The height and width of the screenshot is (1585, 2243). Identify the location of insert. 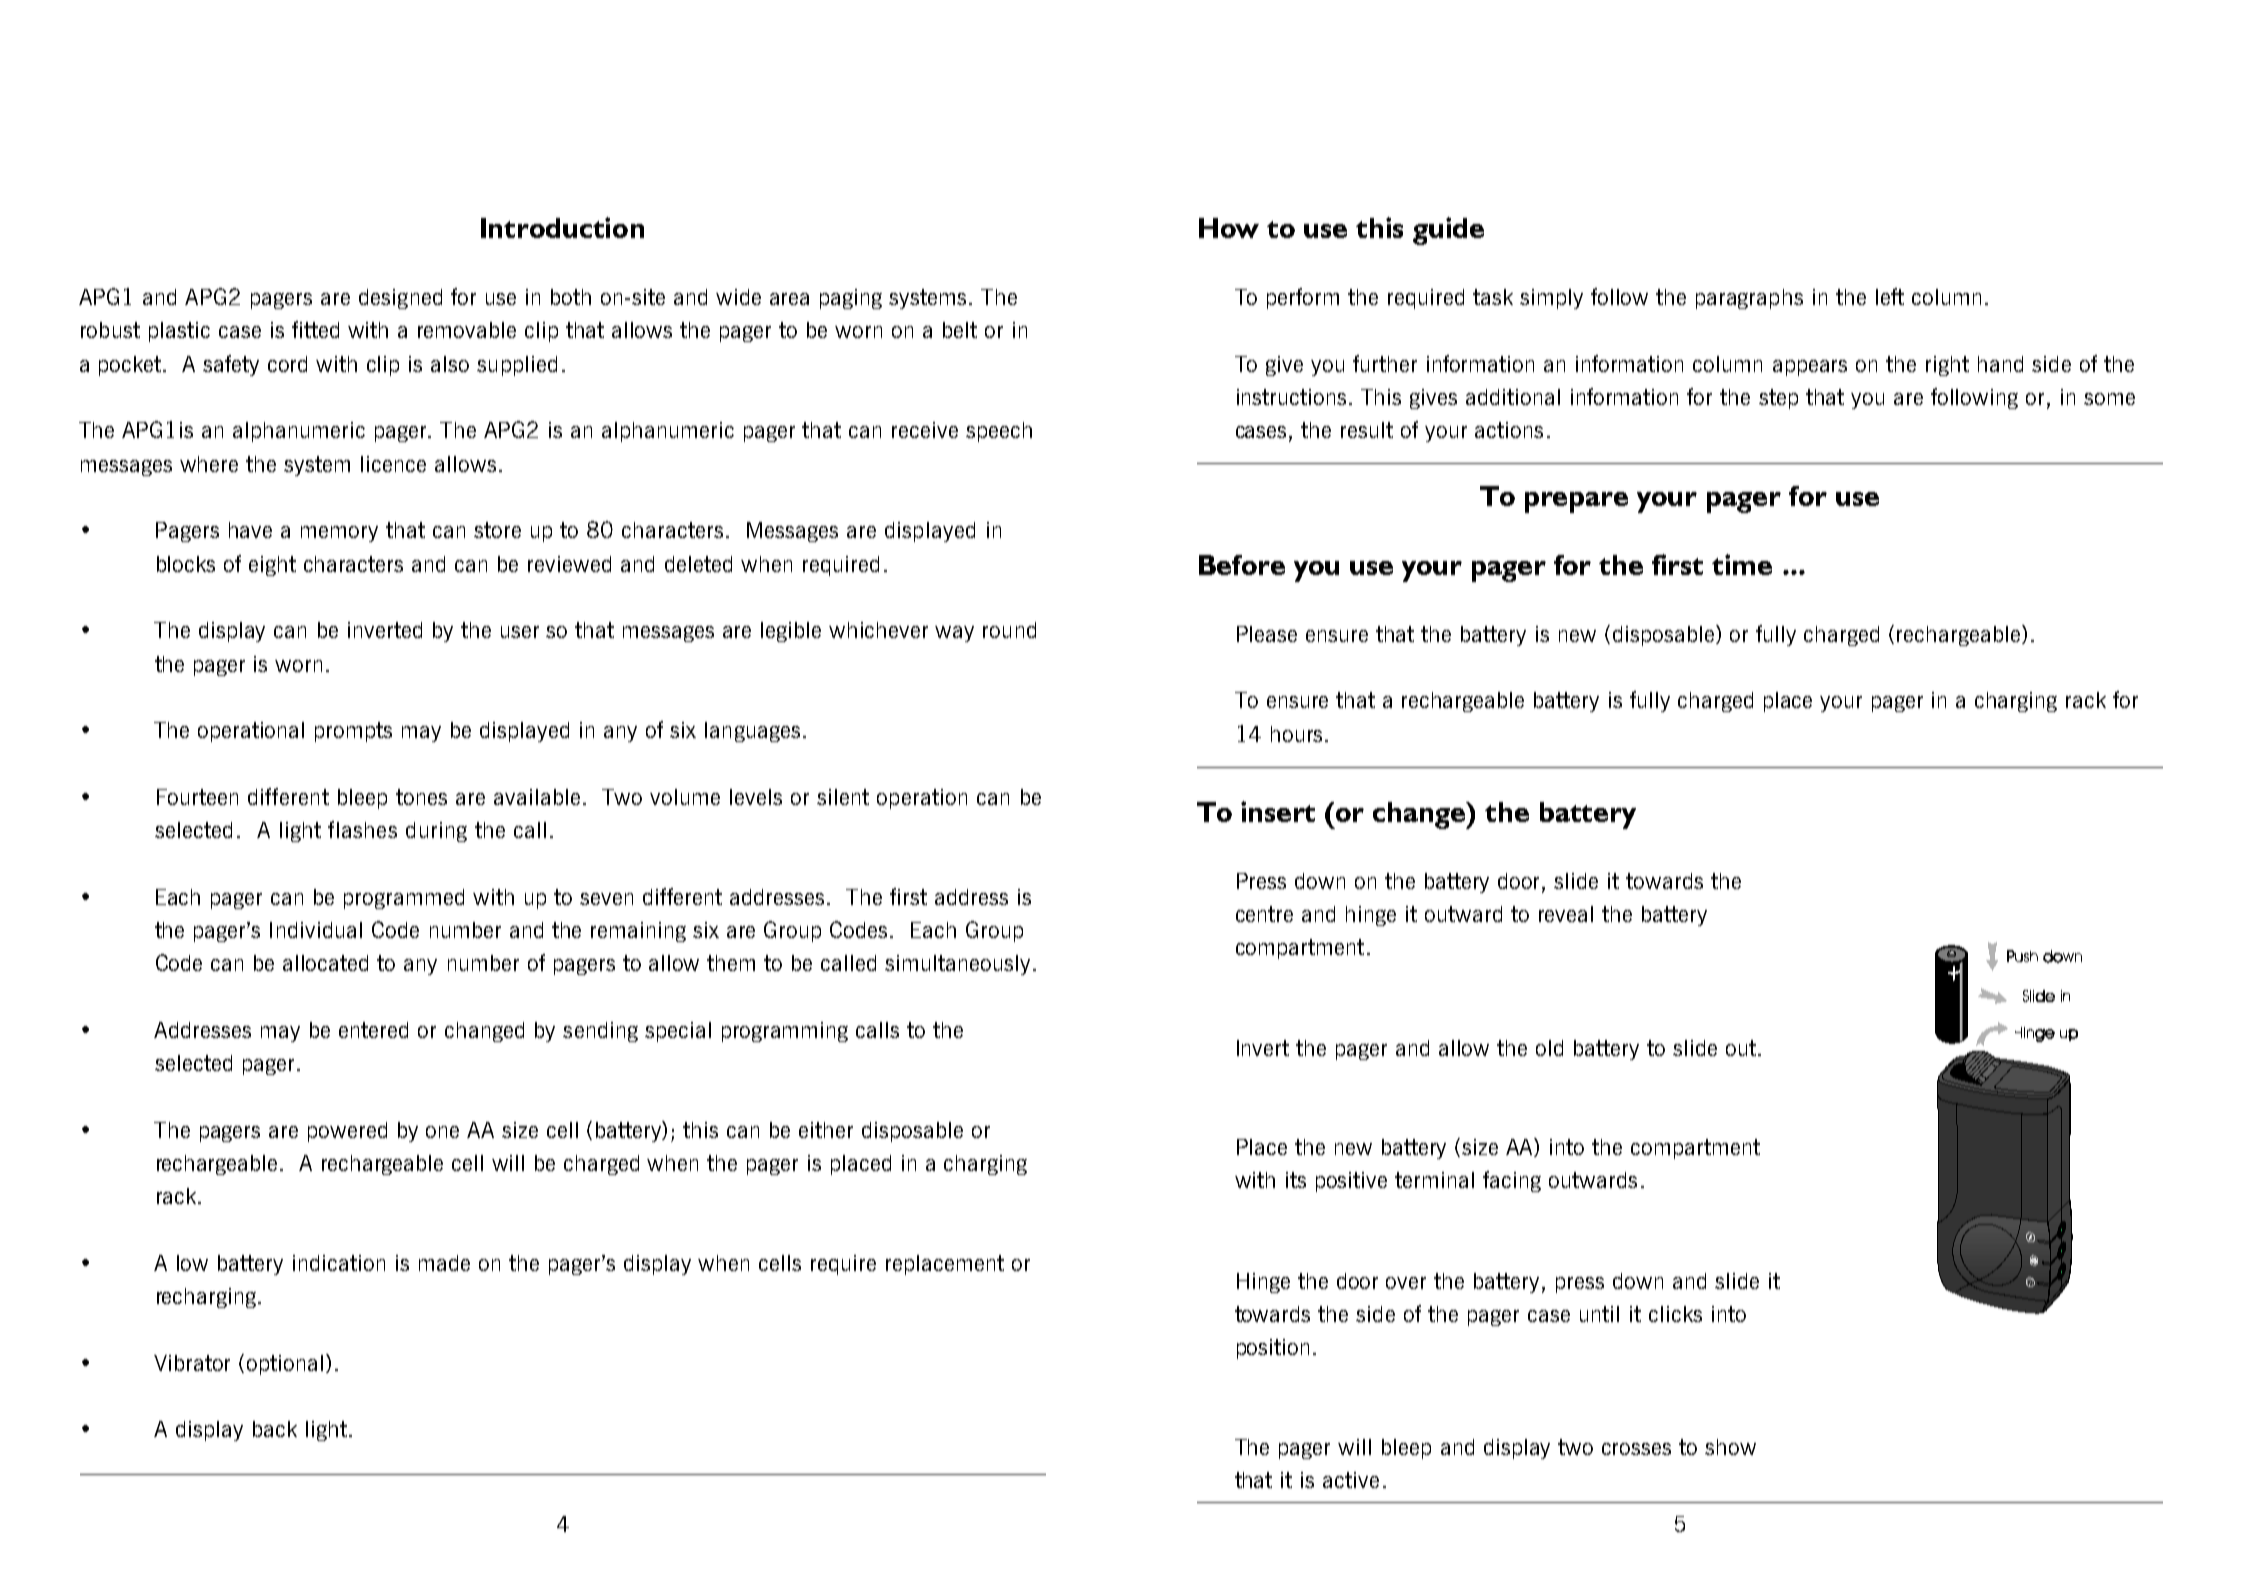
(1278, 811).
